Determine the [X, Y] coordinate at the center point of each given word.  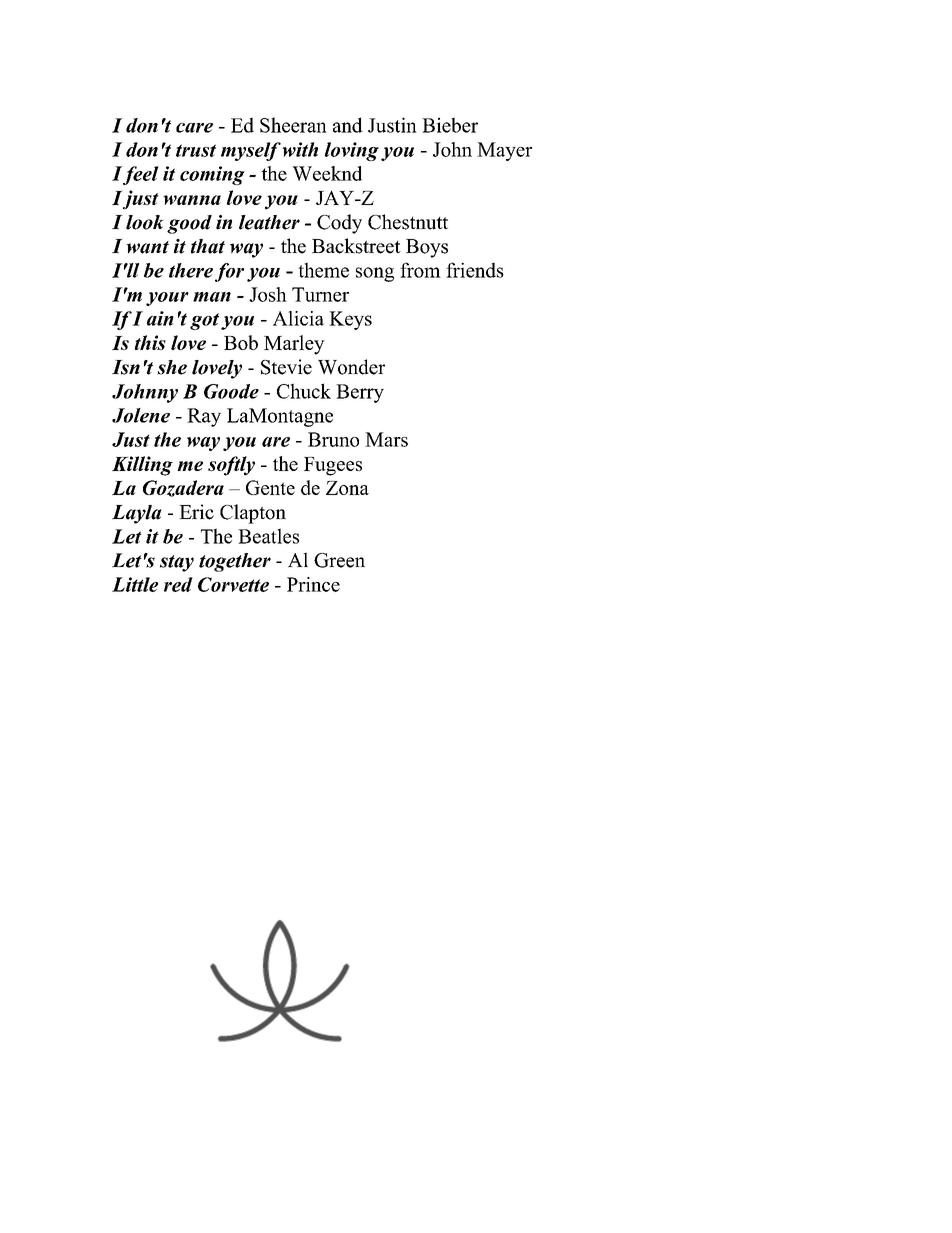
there [191, 270]
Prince [313, 584]
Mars [386, 439]
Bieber [450, 125]
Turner [320, 294]
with [300, 149]
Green [339, 560]
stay [177, 563]
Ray [204, 417]
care [194, 128]
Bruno [333, 439]
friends [475, 270]
